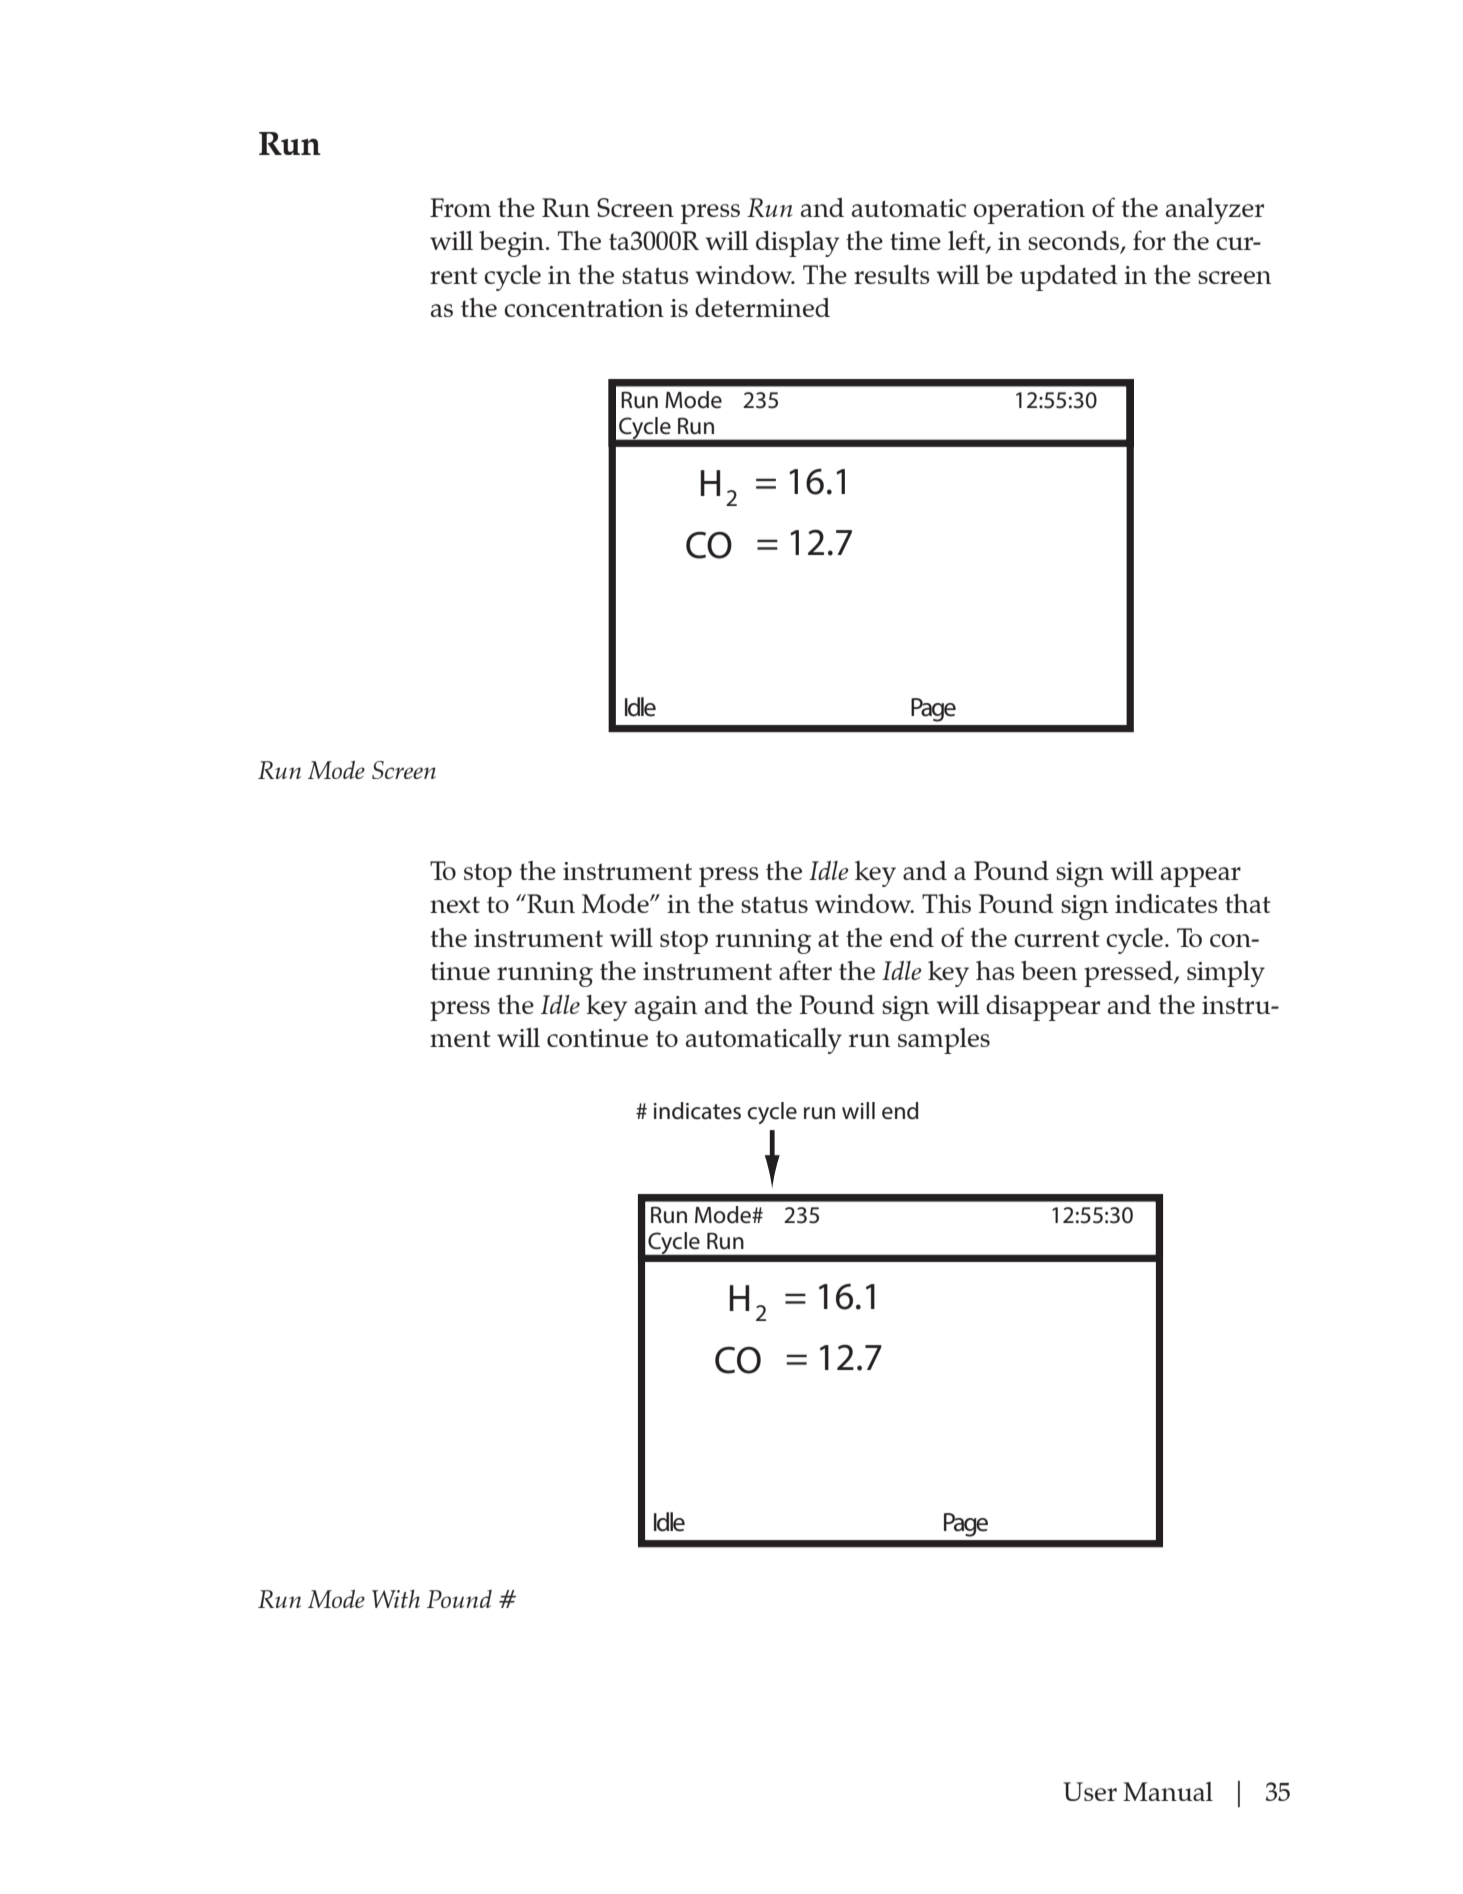 The height and width of the screenshot is (1894, 1463). Describe the element at coordinates (455, 905) in the screenshot. I see `next` at that location.
